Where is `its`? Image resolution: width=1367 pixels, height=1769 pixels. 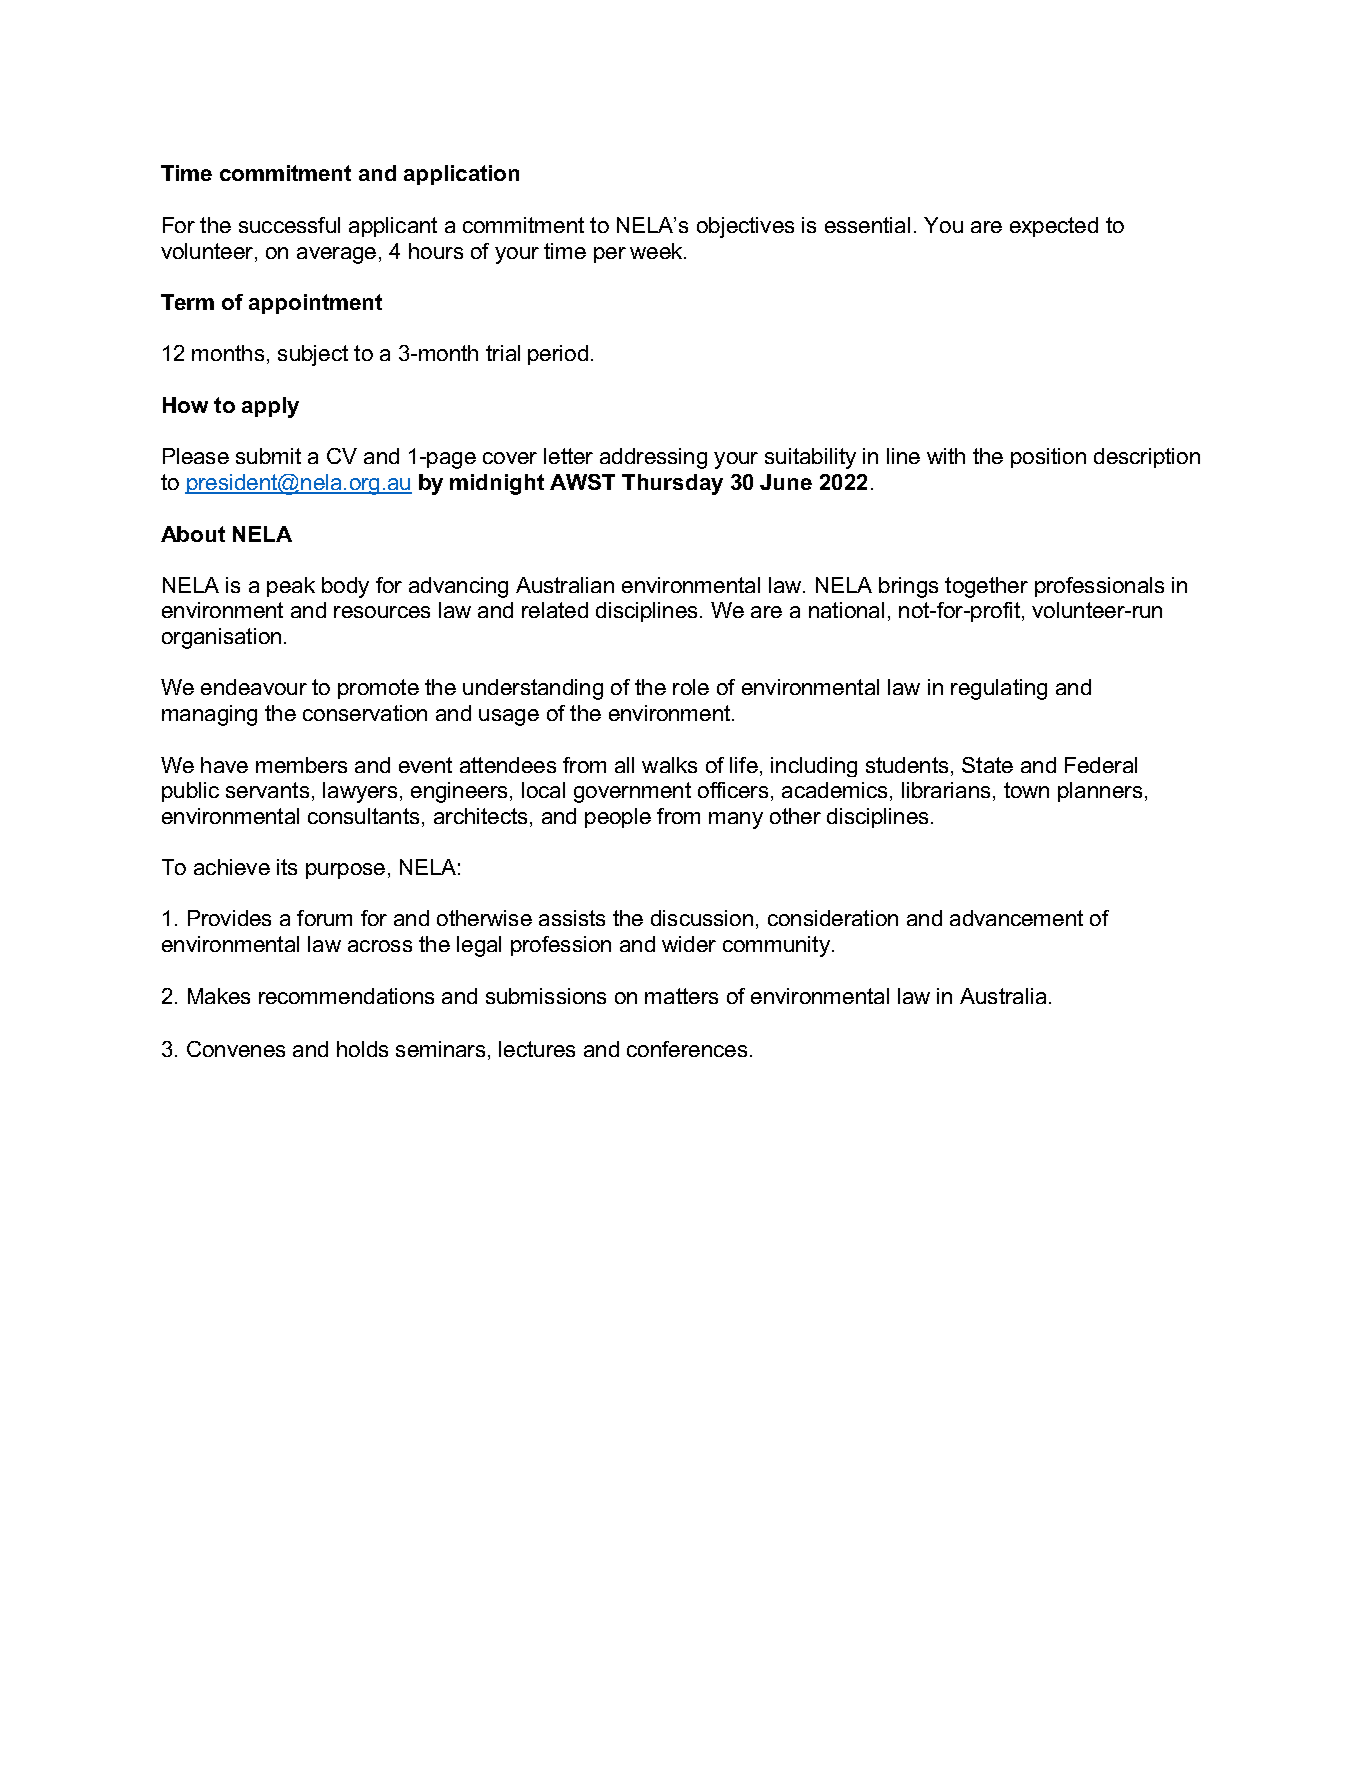 its is located at coordinates (287, 867).
